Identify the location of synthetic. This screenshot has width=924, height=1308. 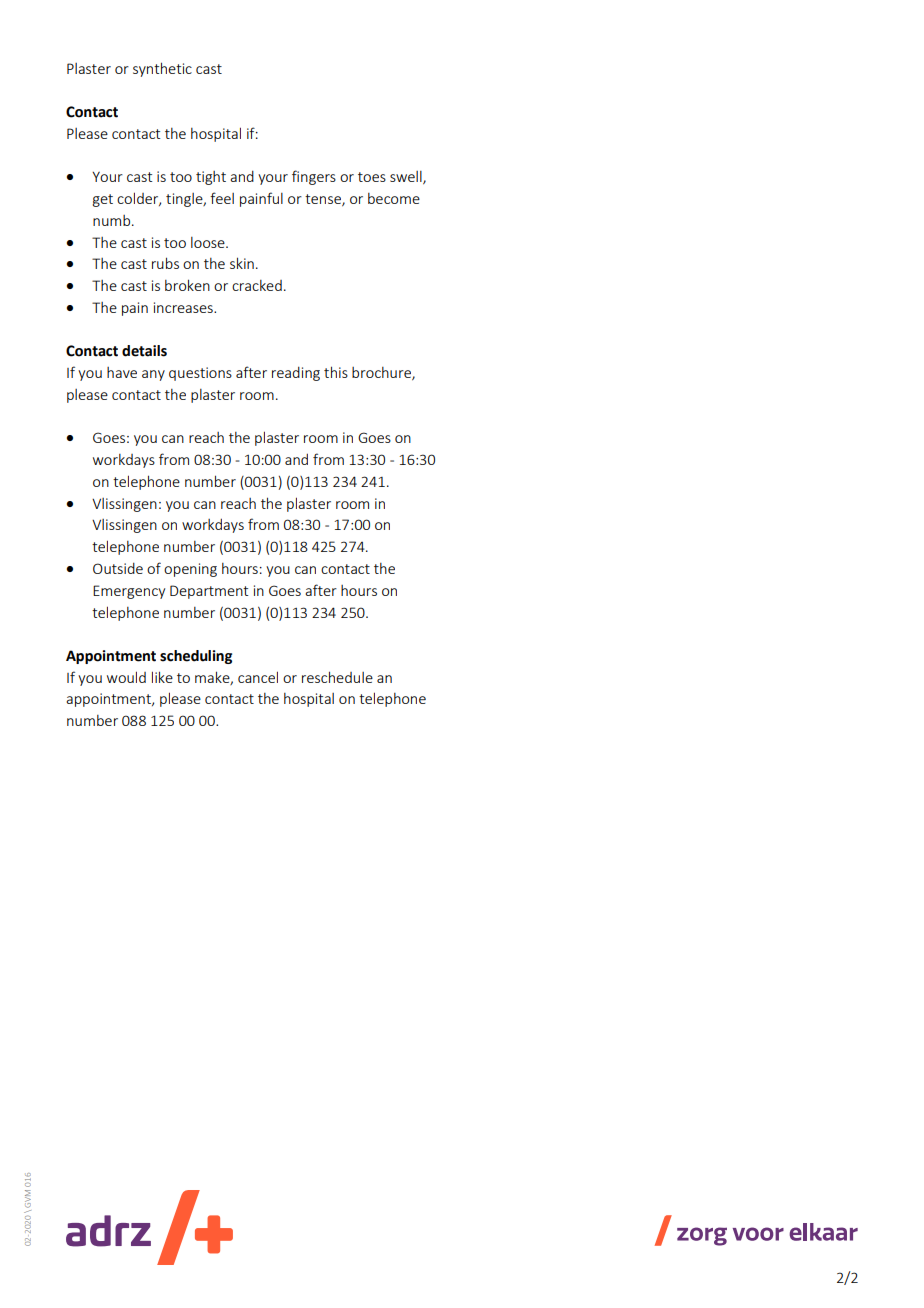
(162, 69).
